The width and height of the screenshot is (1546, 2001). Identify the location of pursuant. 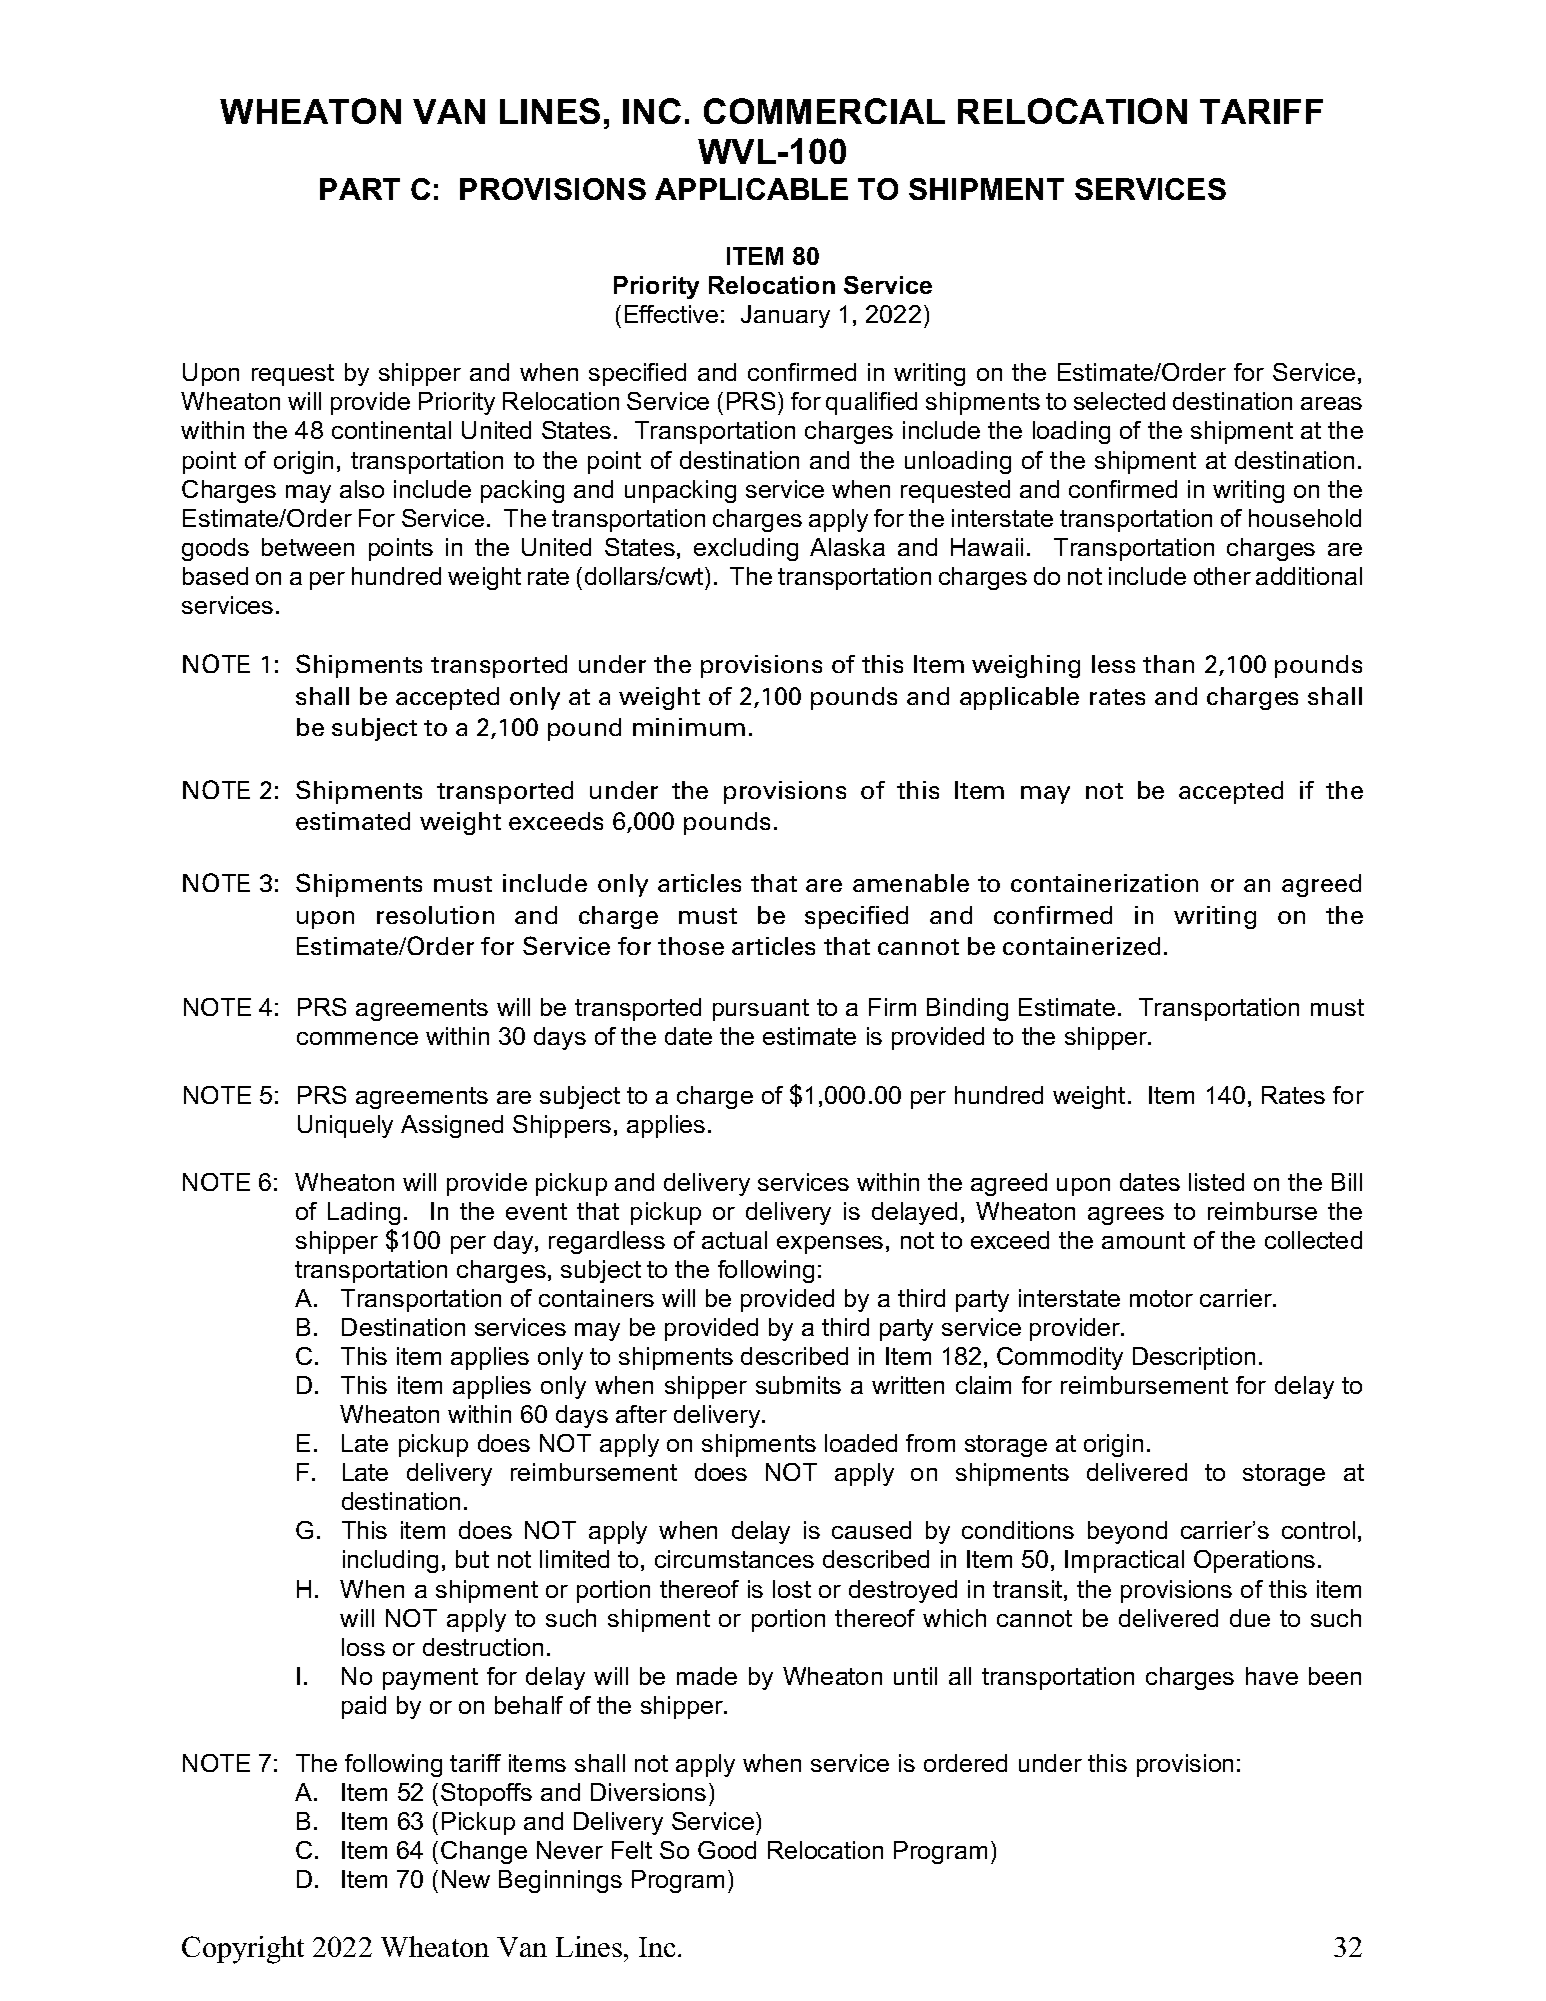
(761, 1010).
